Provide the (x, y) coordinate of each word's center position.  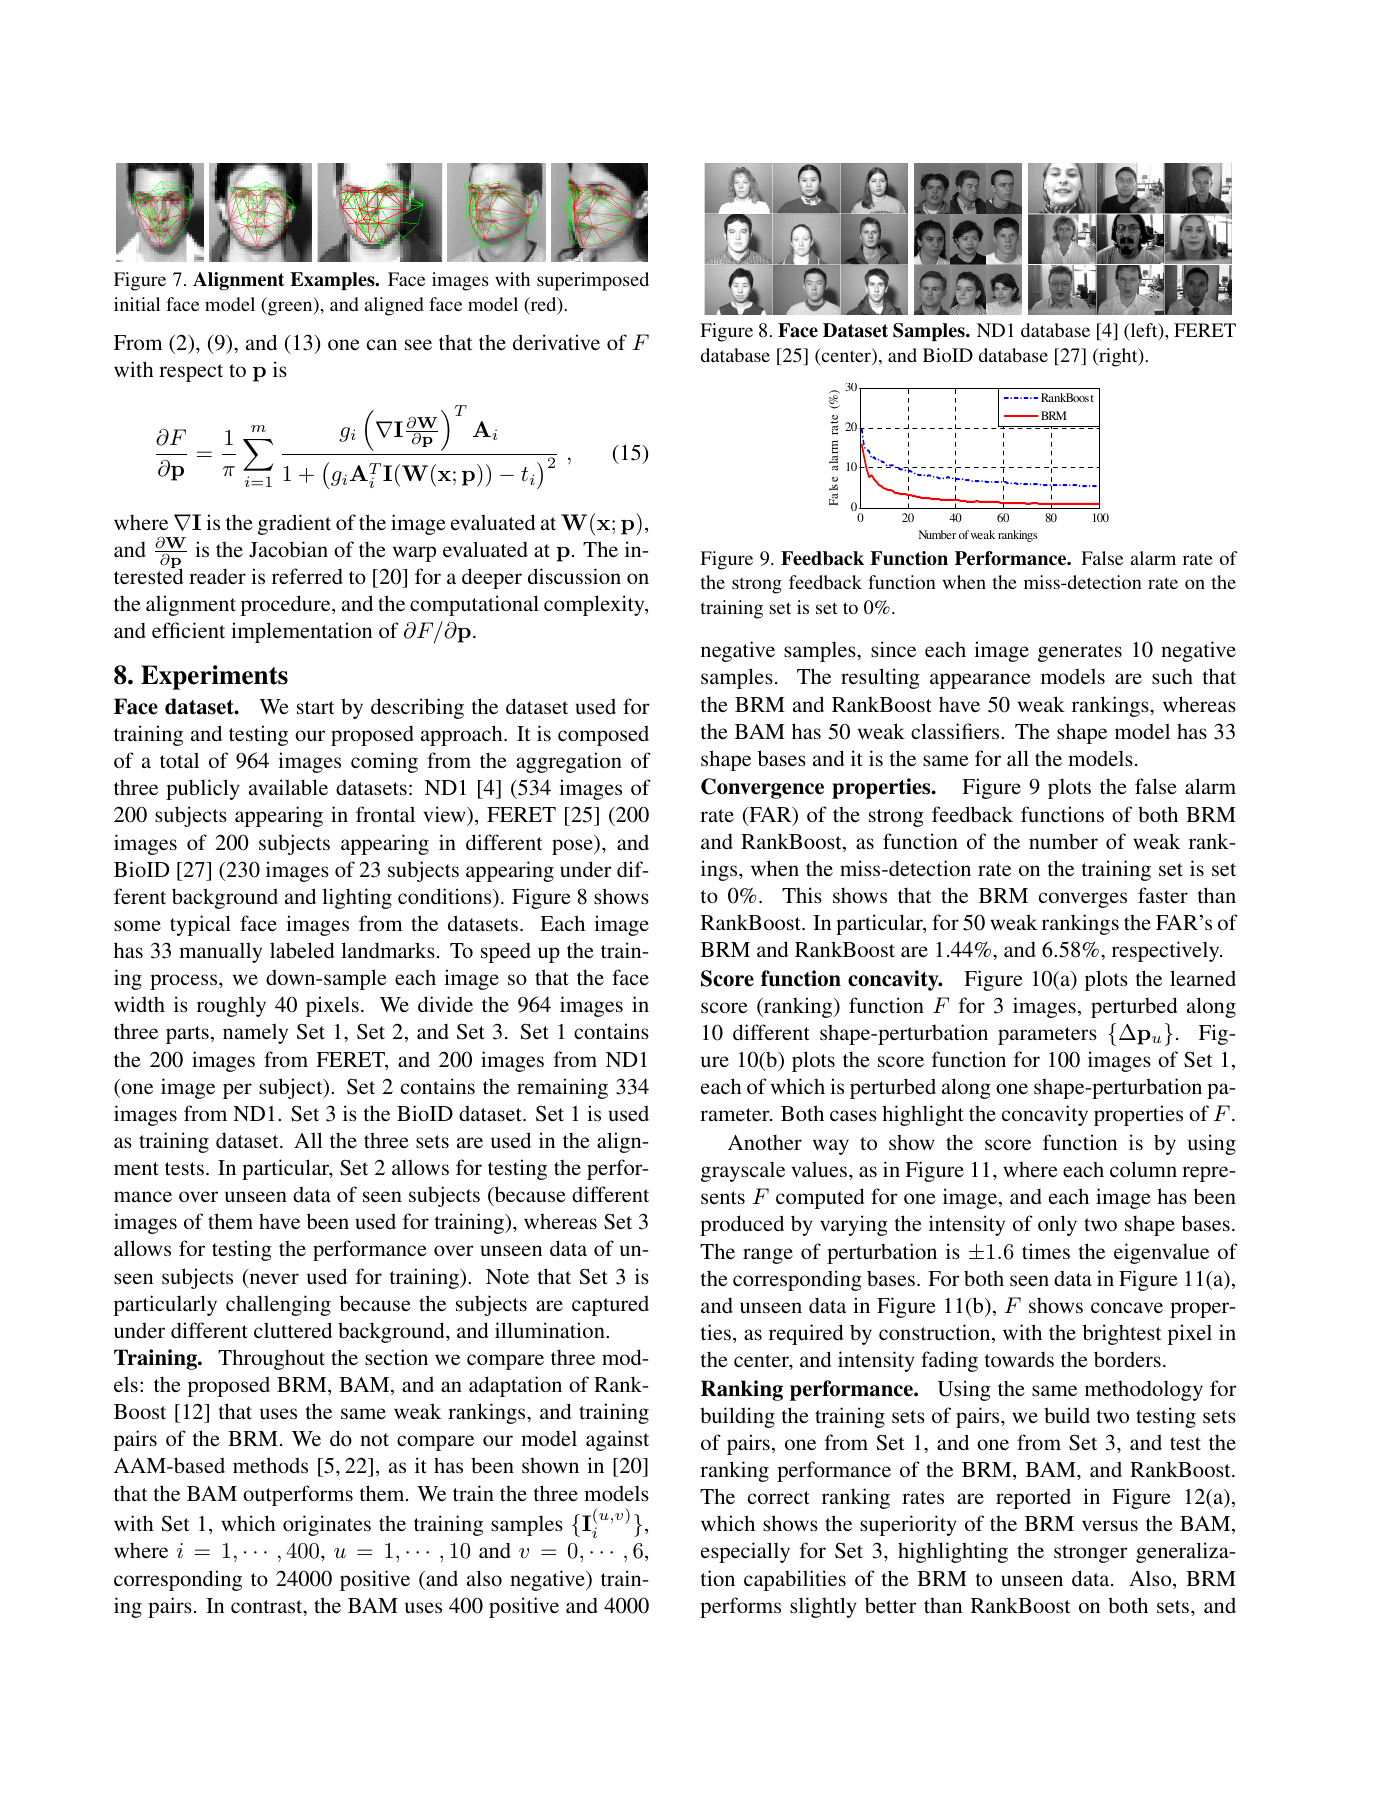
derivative (556, 342)
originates (327, 1525)
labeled (302, 950)
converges (1083, 900)
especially (745, 1552)
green (290, 308)
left (1144, 331)
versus (1110, 1526)
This (802, 895)
